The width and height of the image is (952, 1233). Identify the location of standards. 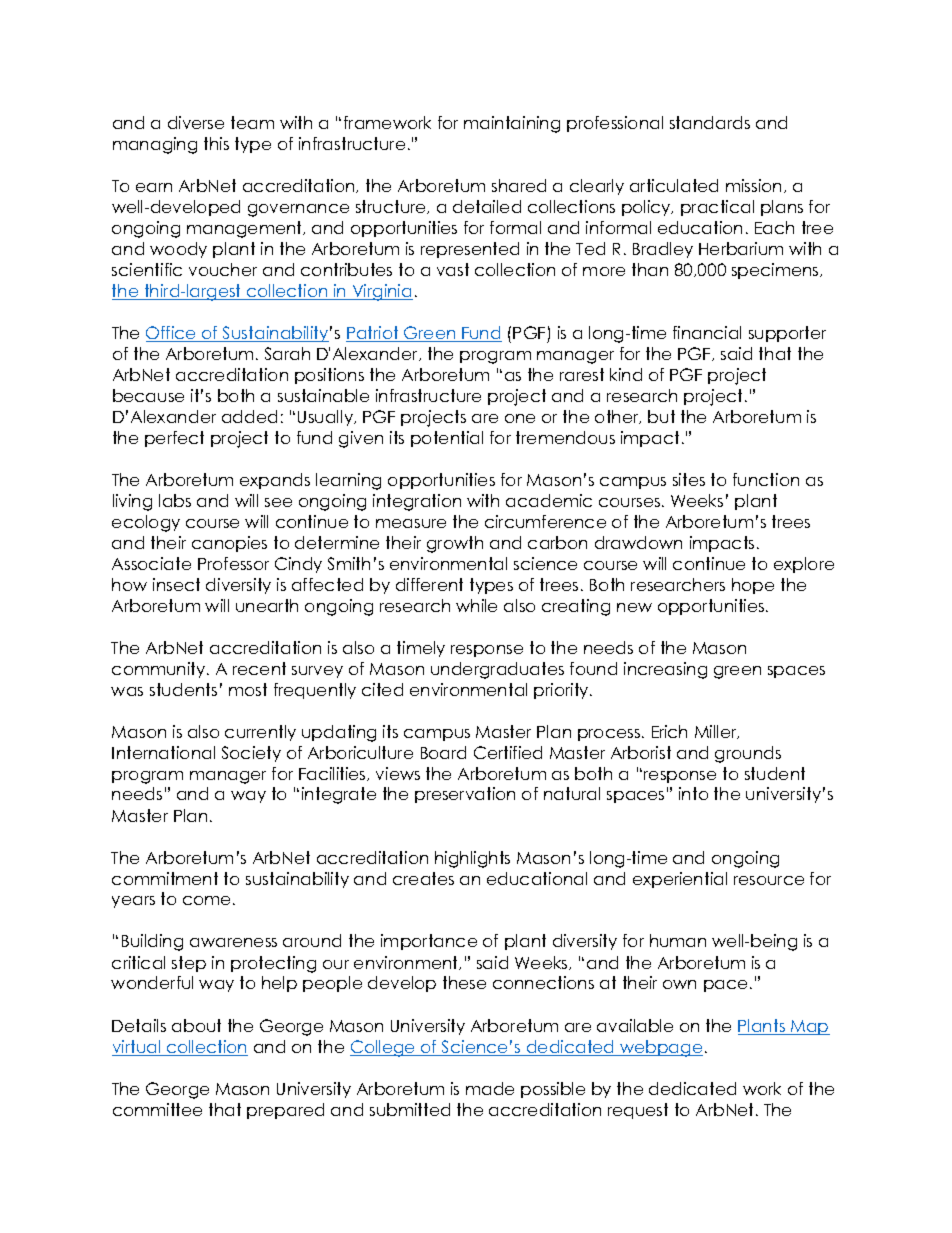
(710, 122).
